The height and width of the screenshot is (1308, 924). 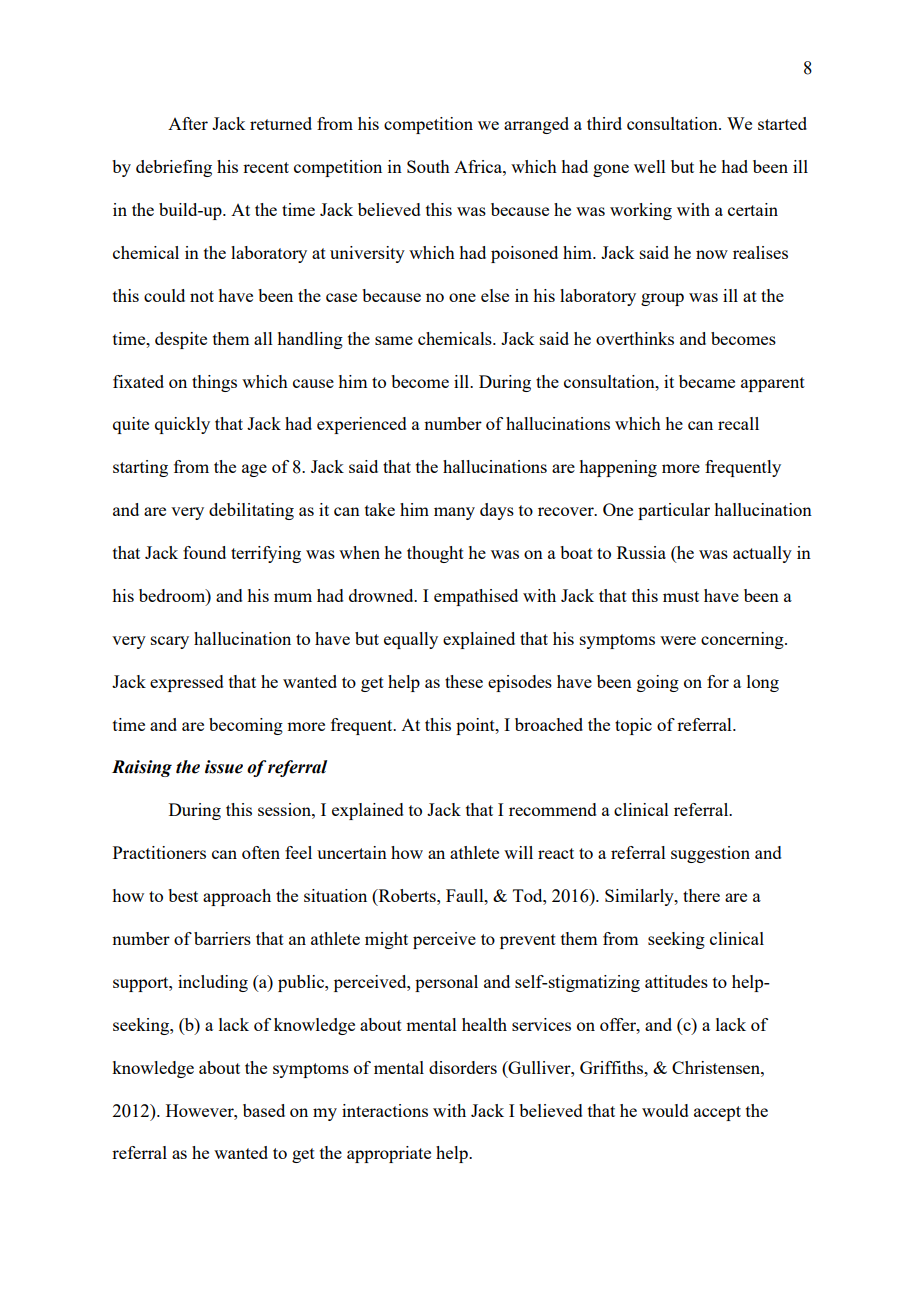 I want to click on disorders, so click(x=463, y=1067).
